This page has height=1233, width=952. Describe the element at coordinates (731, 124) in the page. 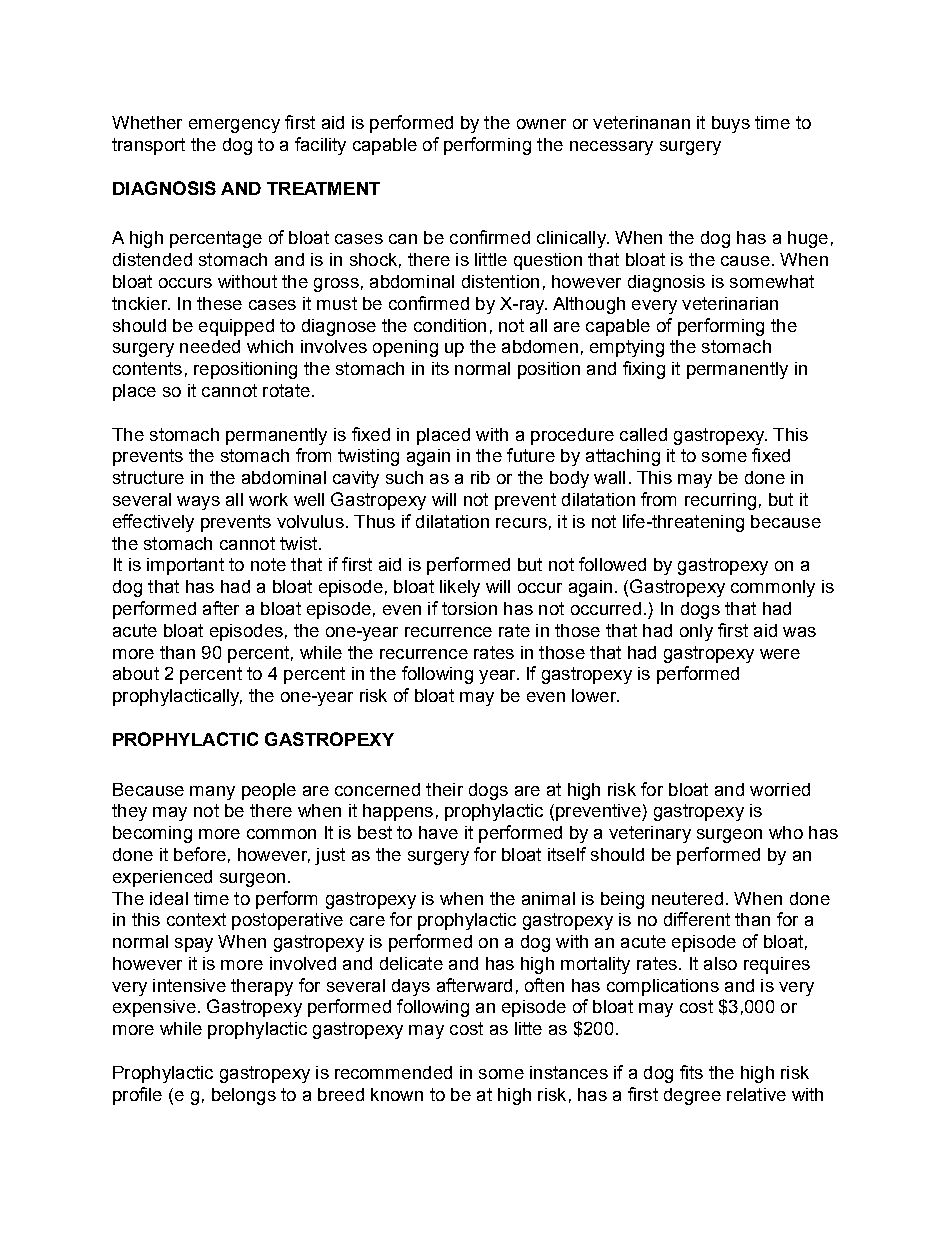

I see `buys` at that location.
